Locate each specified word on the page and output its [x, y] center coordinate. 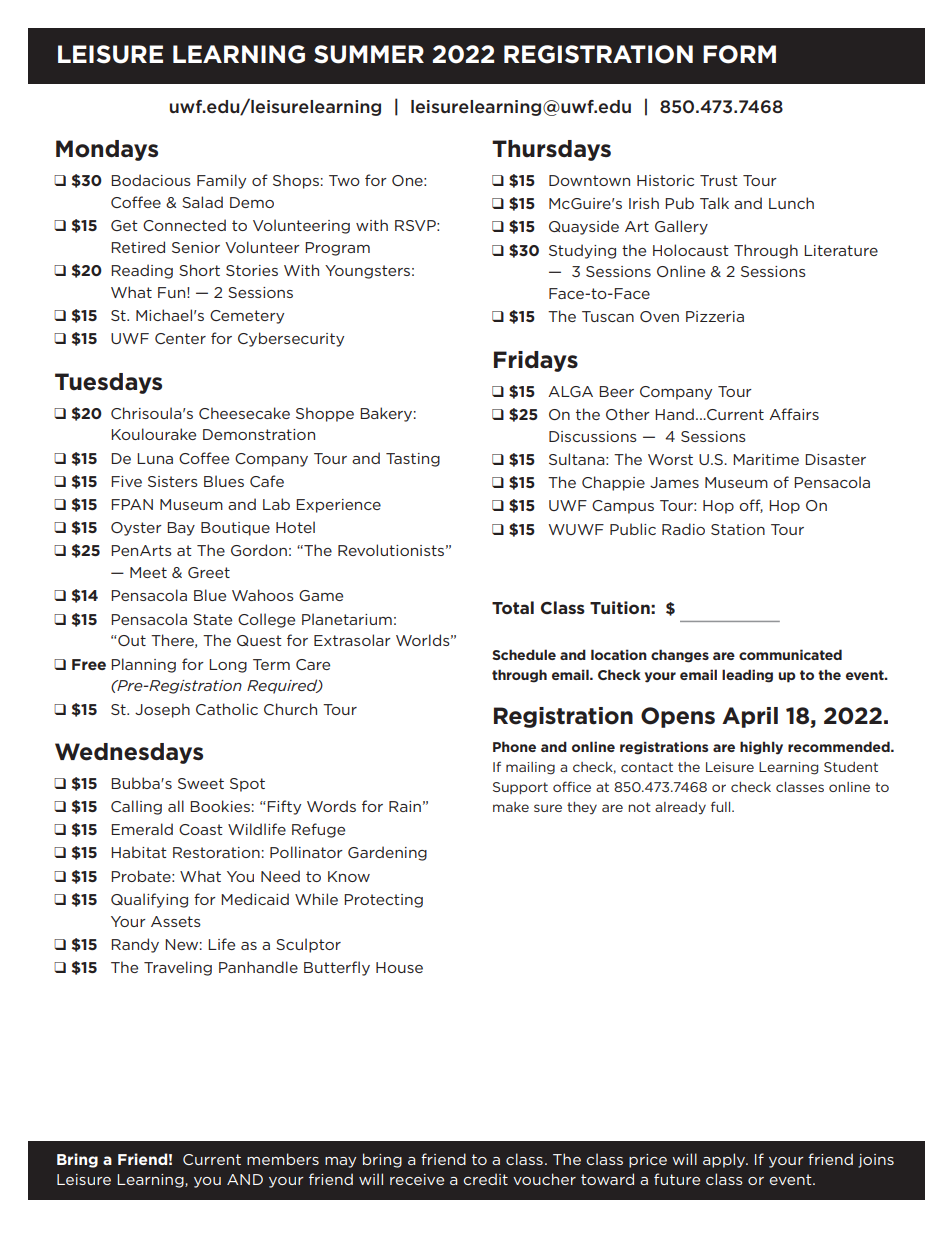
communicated [790, 654]
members [283, 1159]
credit [486, 1179]
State [212, 619]
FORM [739, 54]
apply [725, 1160]
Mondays [107, 150]
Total [513, 607]
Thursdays [551, 150]
